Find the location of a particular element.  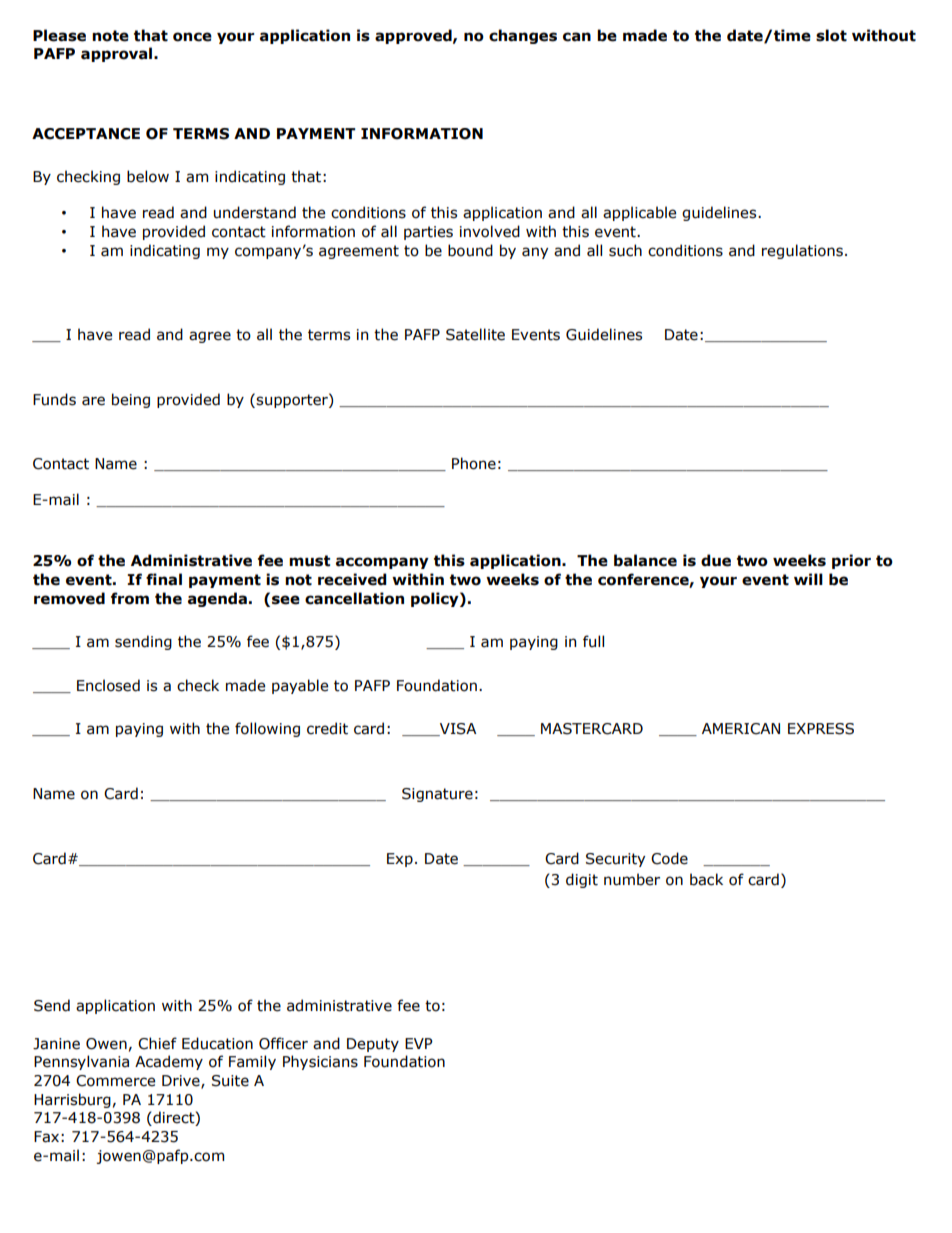

Phone is located at coordinates (474, 463).
